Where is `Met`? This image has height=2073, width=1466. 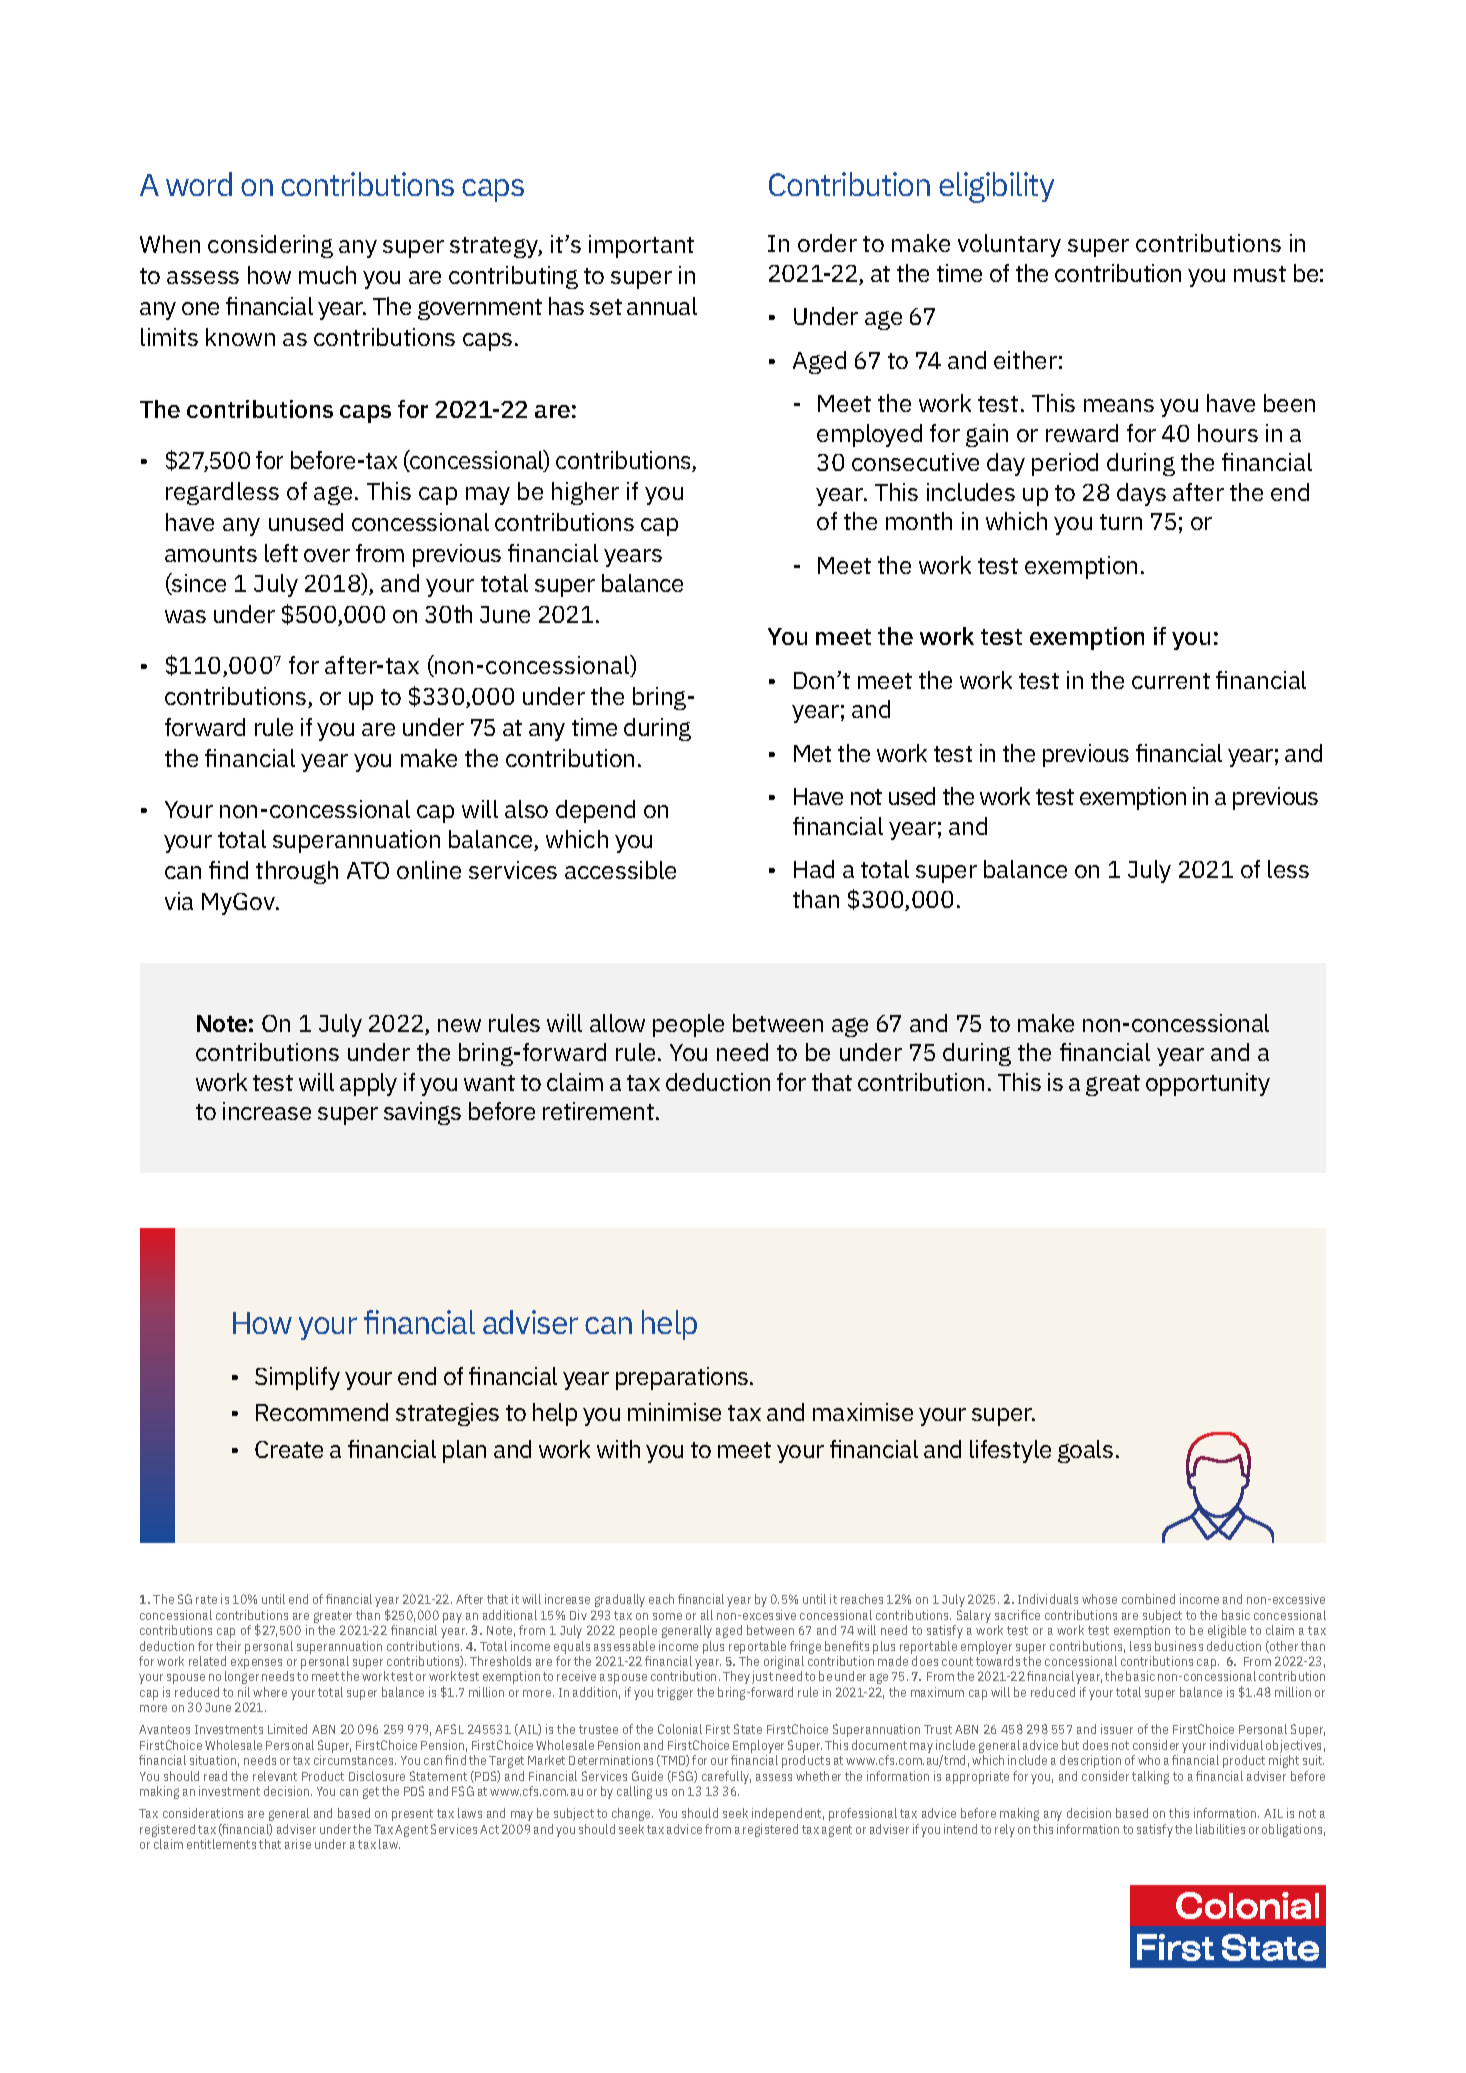
Met is located at coordinates (812, 753).
